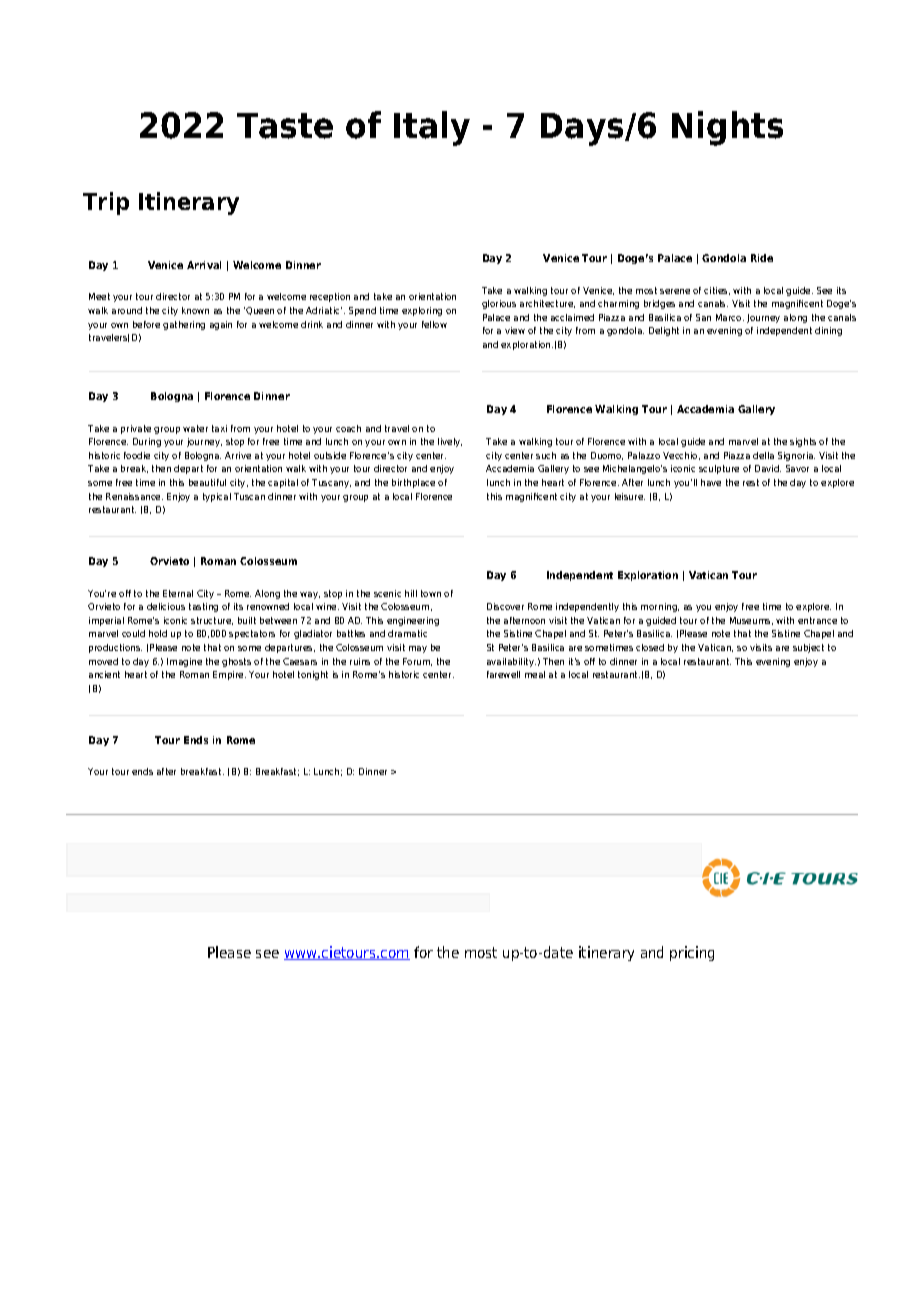  Describe the element at coordinates (711, 482) in the page. I see `have` at that location.
